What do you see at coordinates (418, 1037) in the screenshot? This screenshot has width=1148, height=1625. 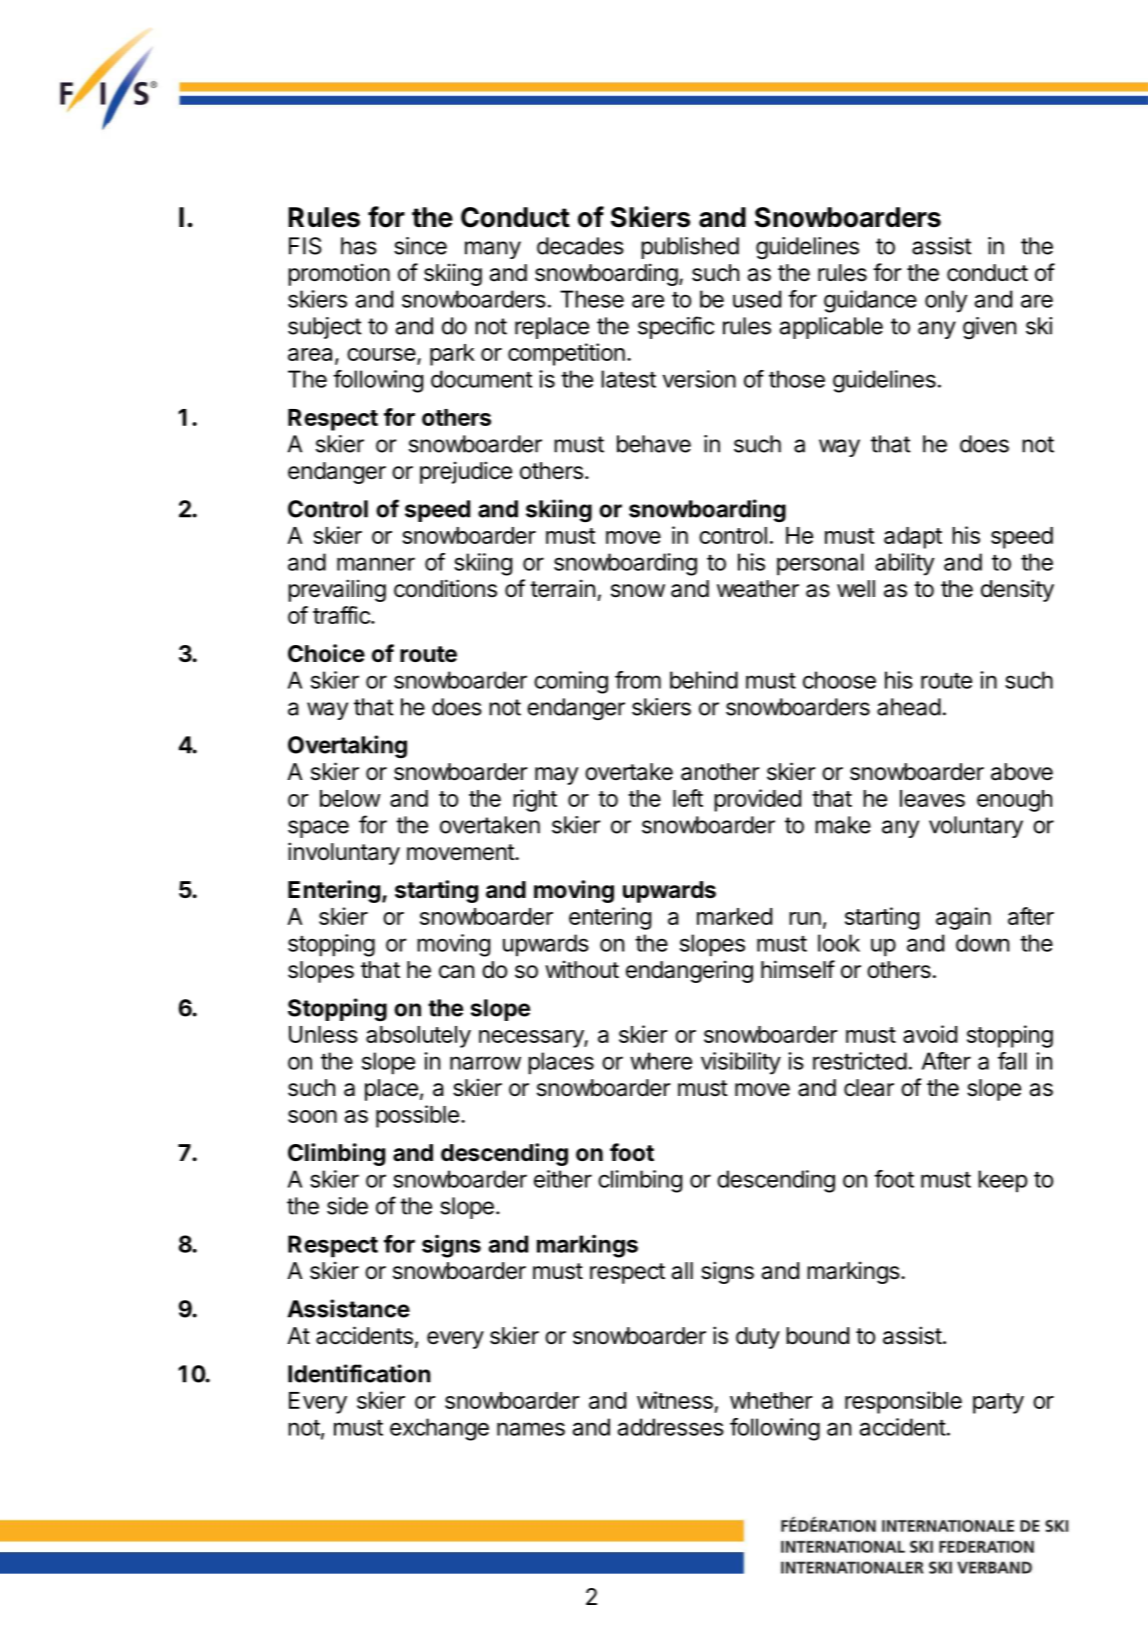 I see `absolutely` at bounding box center [418, 1037].
